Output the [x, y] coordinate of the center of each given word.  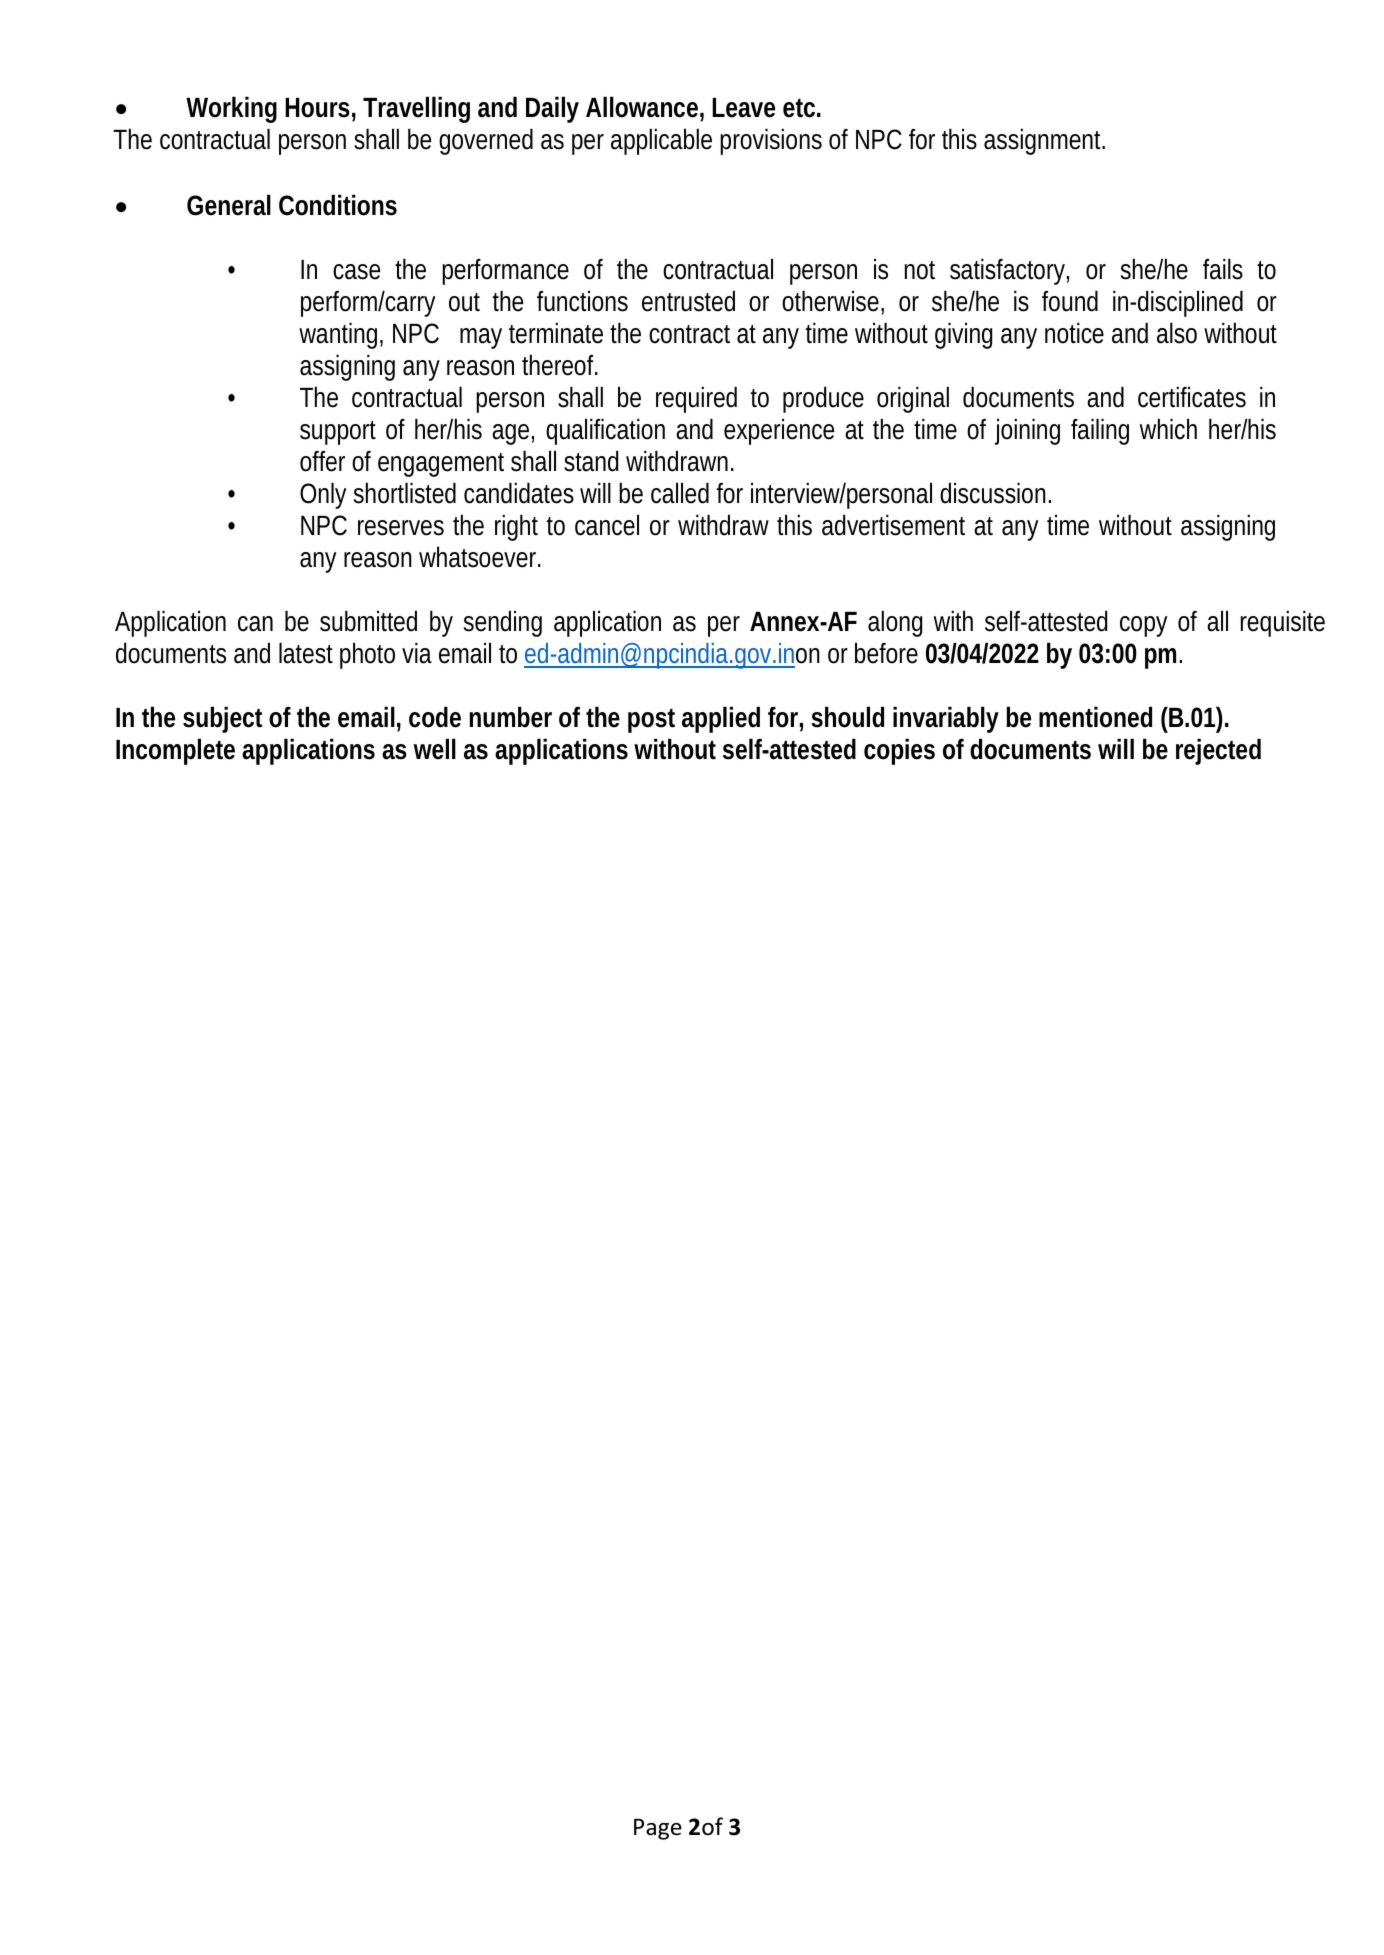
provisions [771, 141]
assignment [1044, 141]
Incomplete [175, 751]
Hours [317, 108]
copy [1143, 626]
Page [658, 1829]
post [651, 721]
